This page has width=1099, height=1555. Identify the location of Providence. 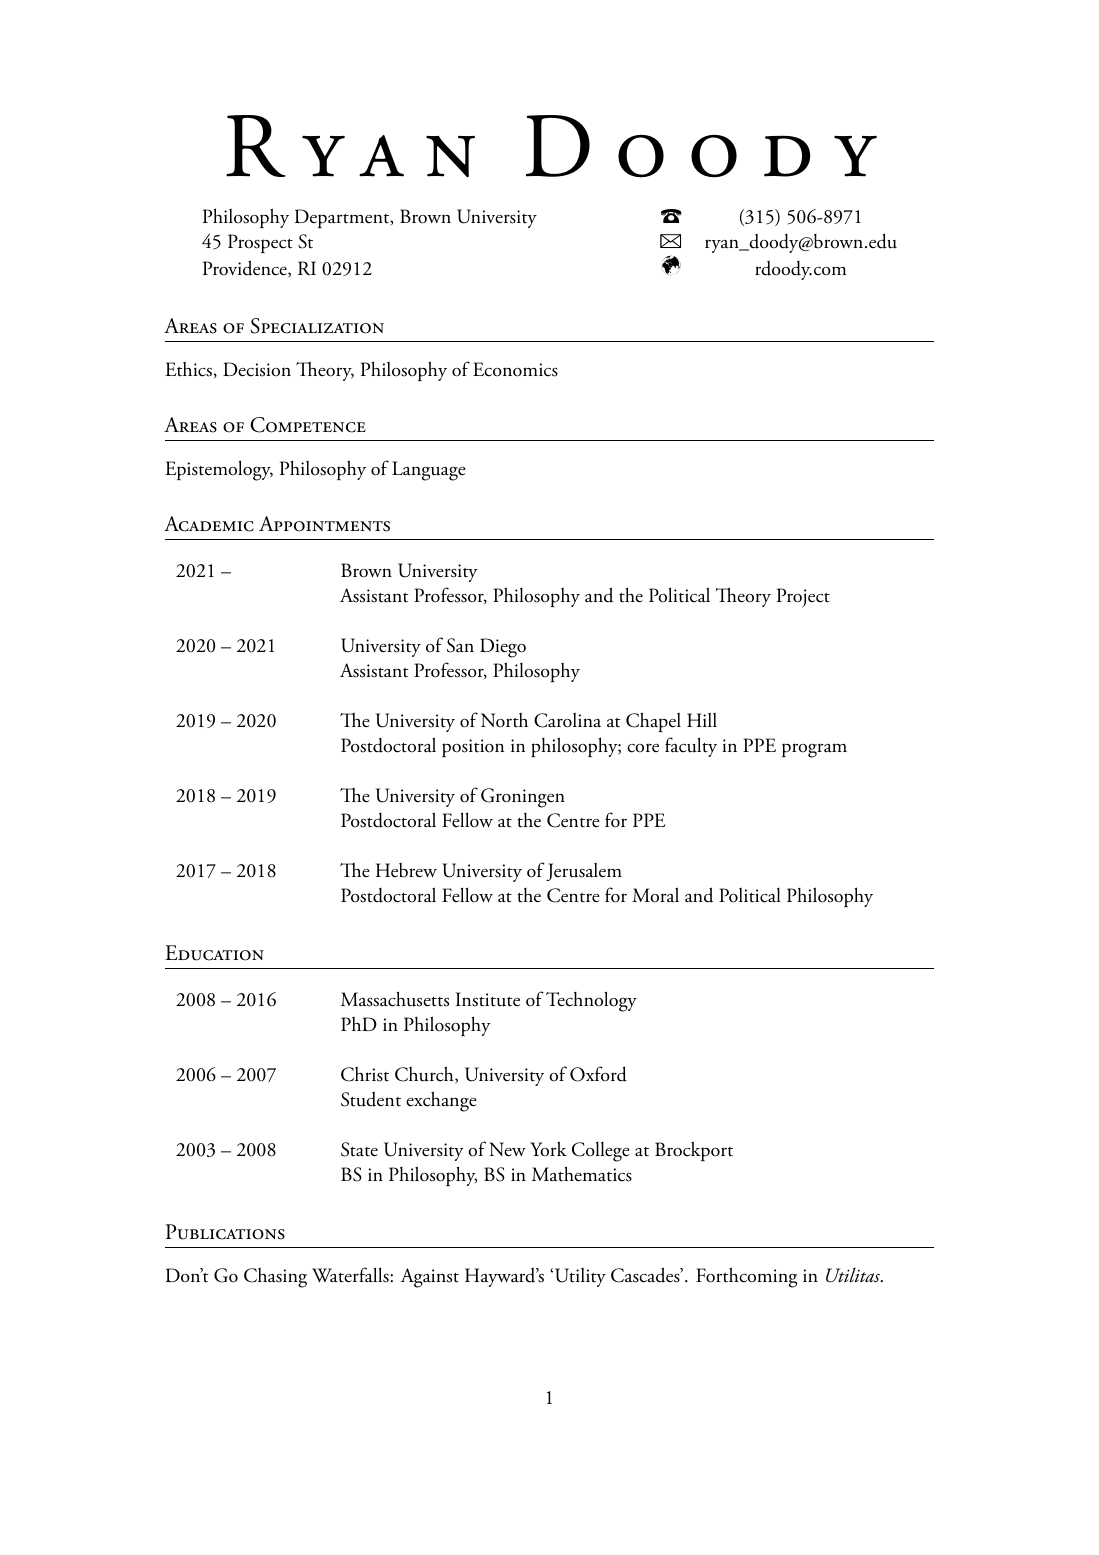
(246, 269).
